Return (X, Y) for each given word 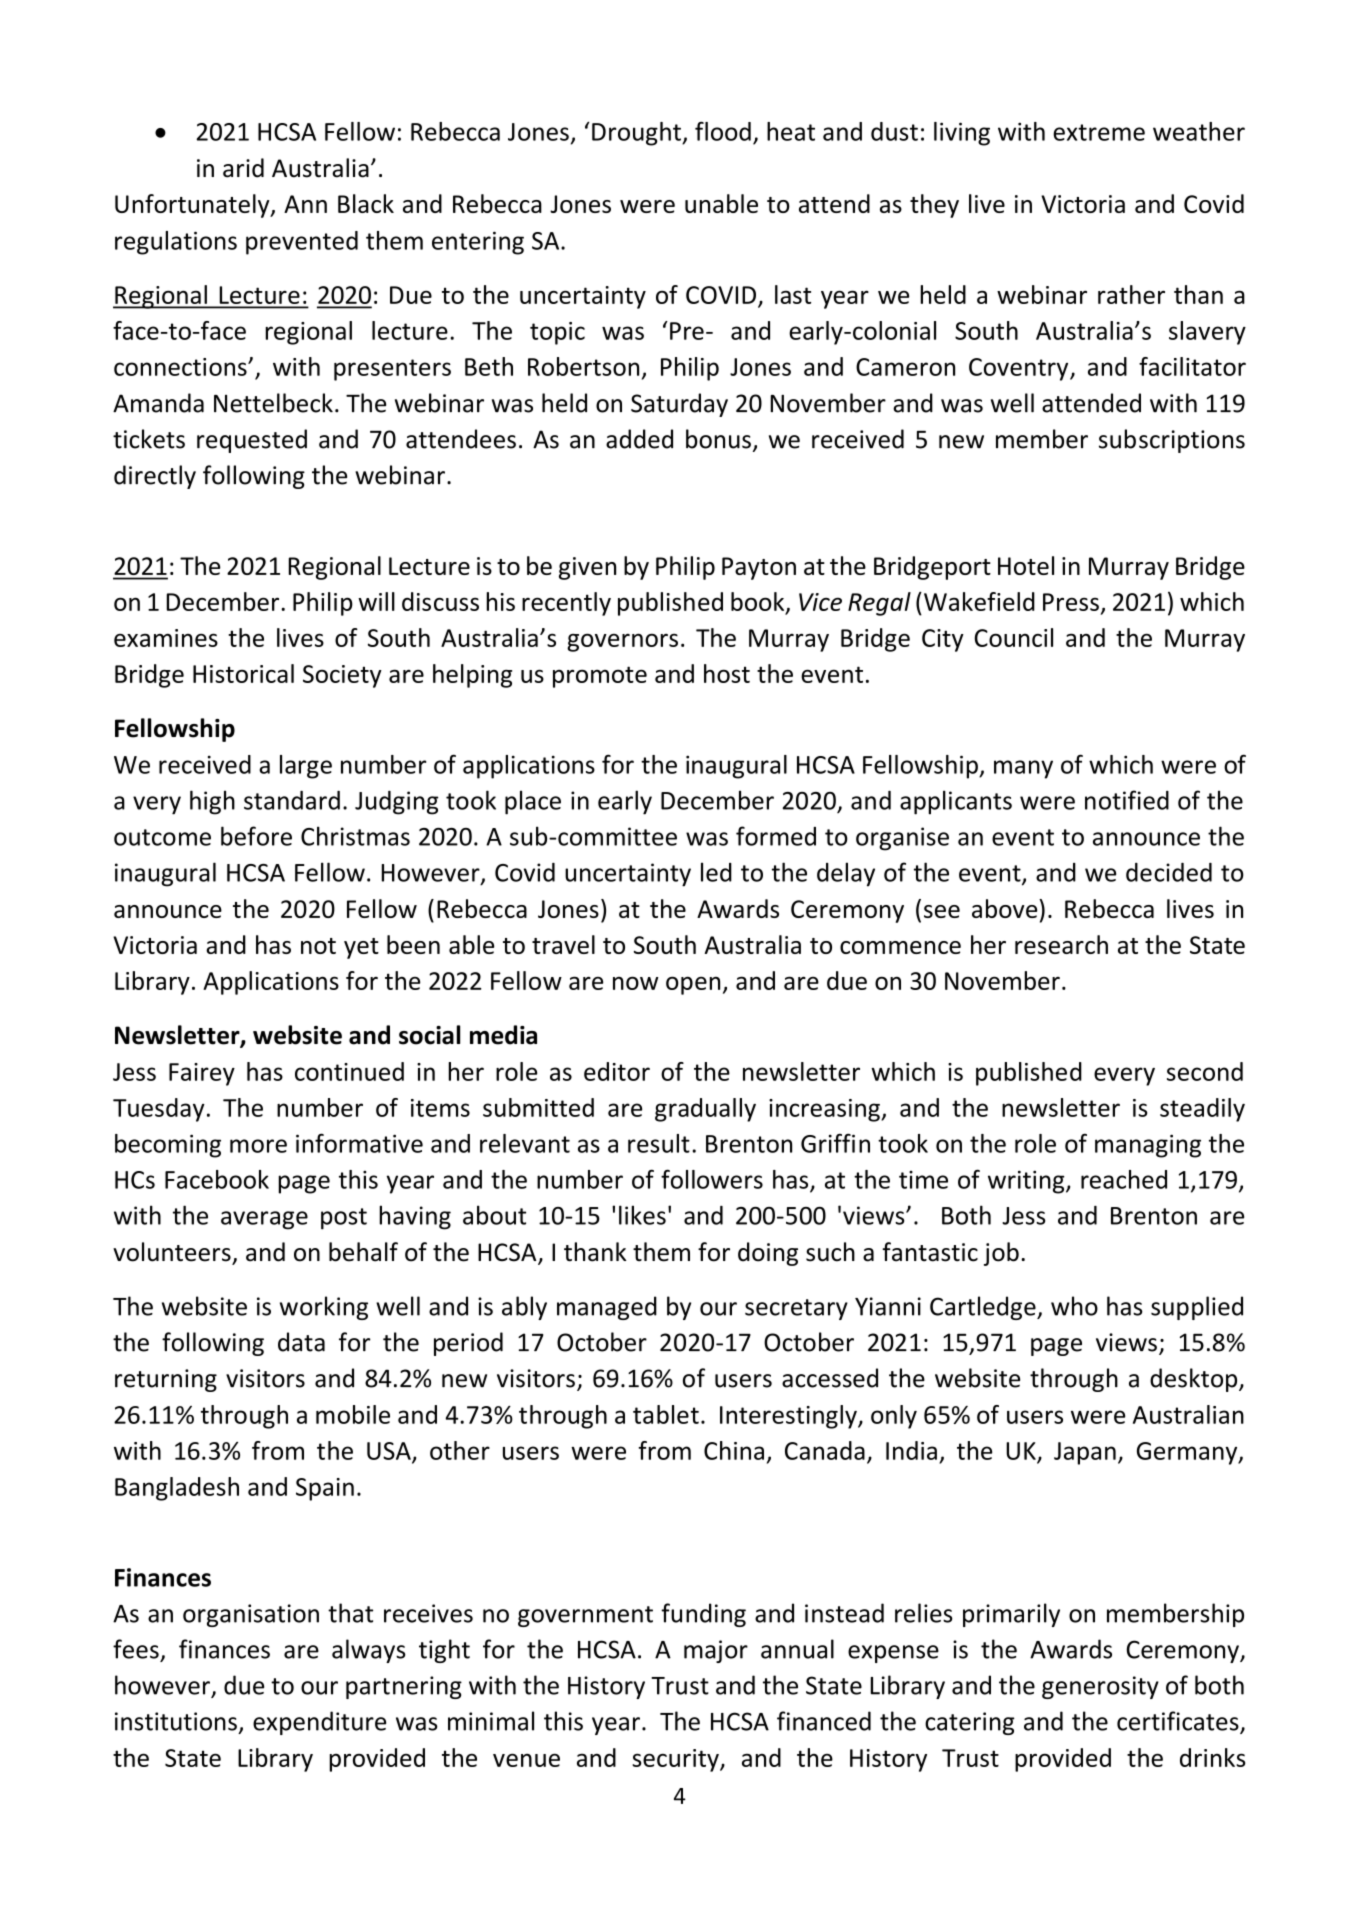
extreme (1099, 132)
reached (1124, 1179)
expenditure (319, 1723)
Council (1013, 637)
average (264, 1220)
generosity (1100, 1687)
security (676, 1760)
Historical (243, 673)
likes (642, 1215)
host (727, 673)
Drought (637, 134)
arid (243, 168)
